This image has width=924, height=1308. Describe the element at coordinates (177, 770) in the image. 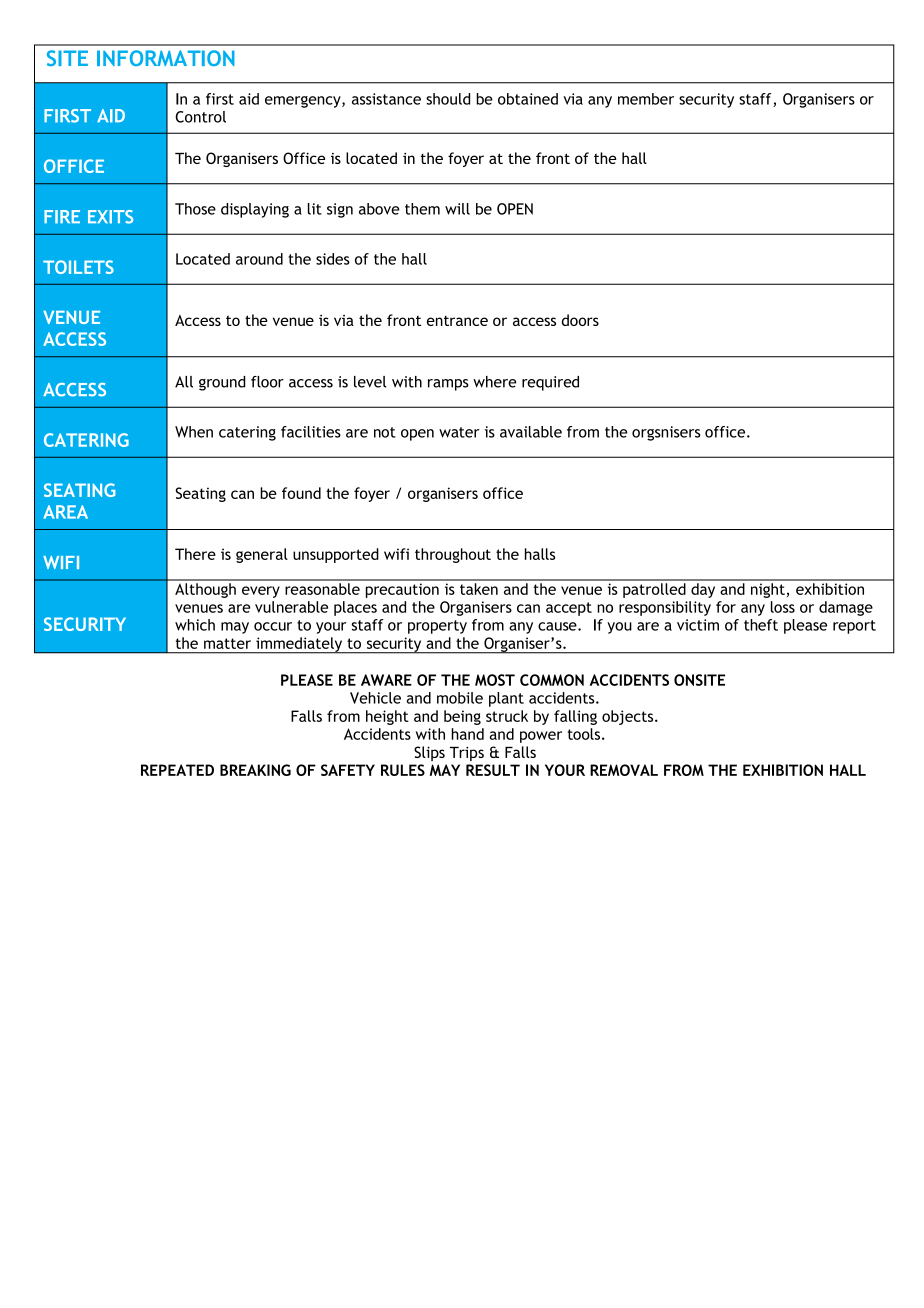

I see `REPEATED` at that location.
